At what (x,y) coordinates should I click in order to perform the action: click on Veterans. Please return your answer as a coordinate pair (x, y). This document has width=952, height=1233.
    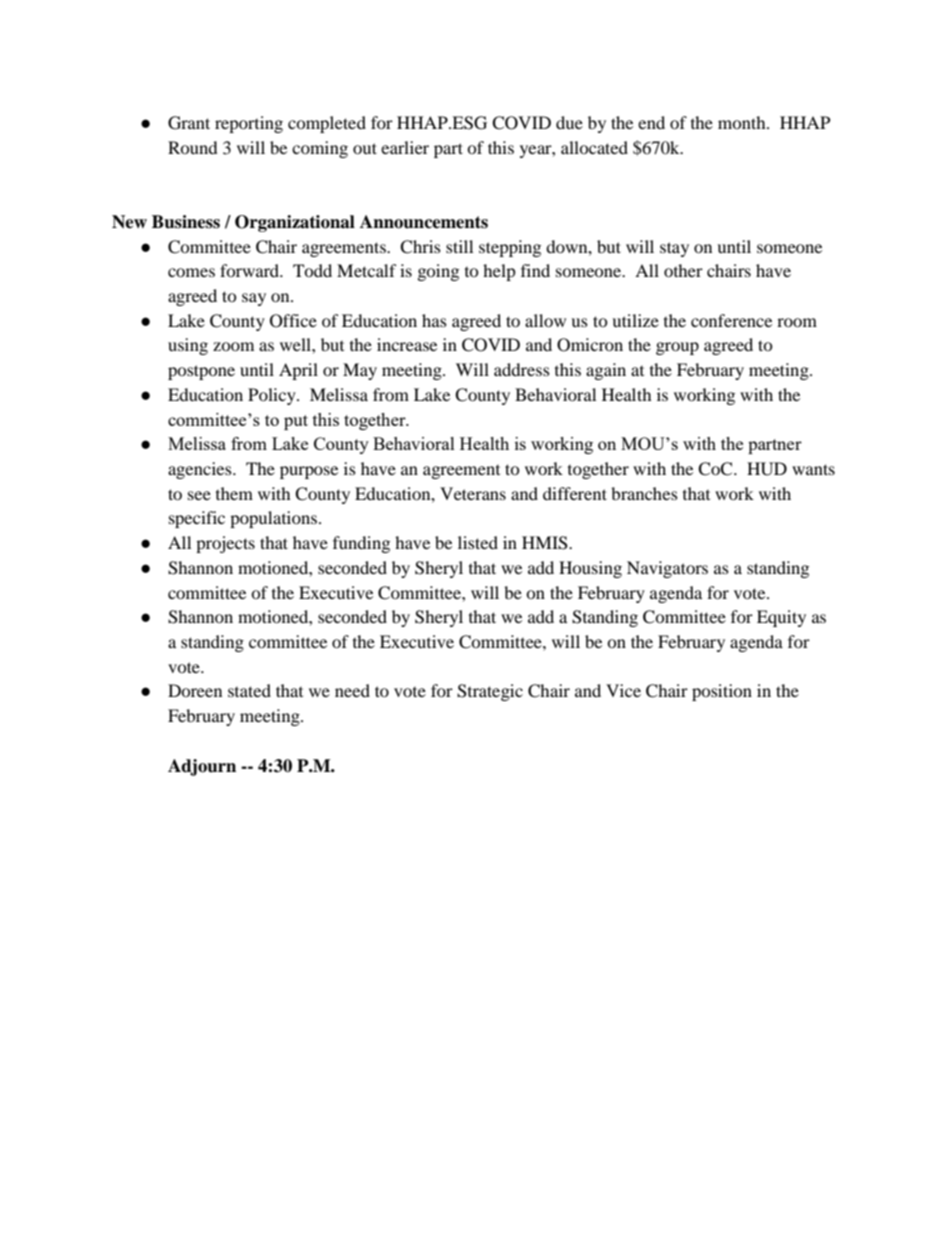
    Looking at the image, I should click on (473, 493).
